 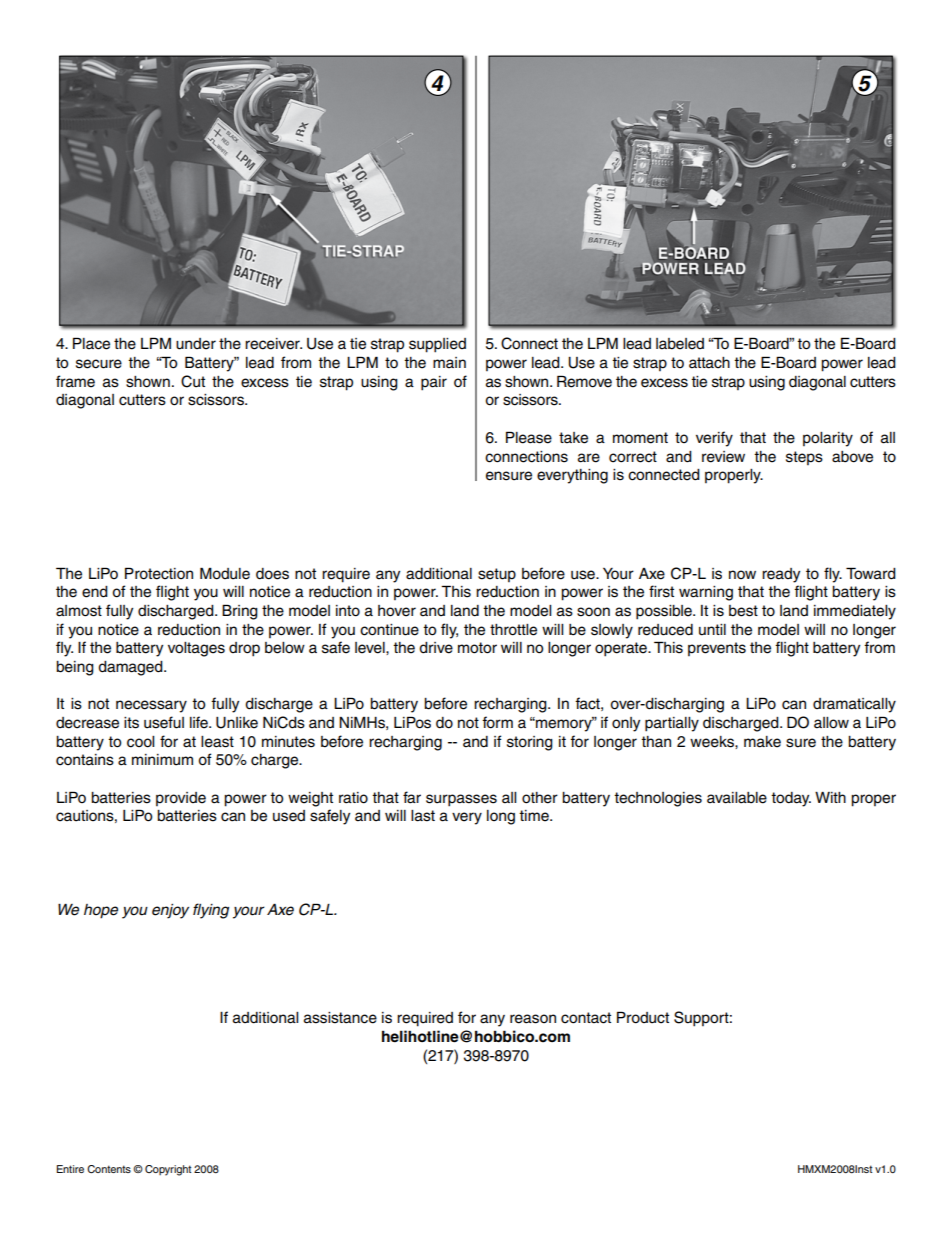 I want to click on setup, so click(x=497, y=575).
